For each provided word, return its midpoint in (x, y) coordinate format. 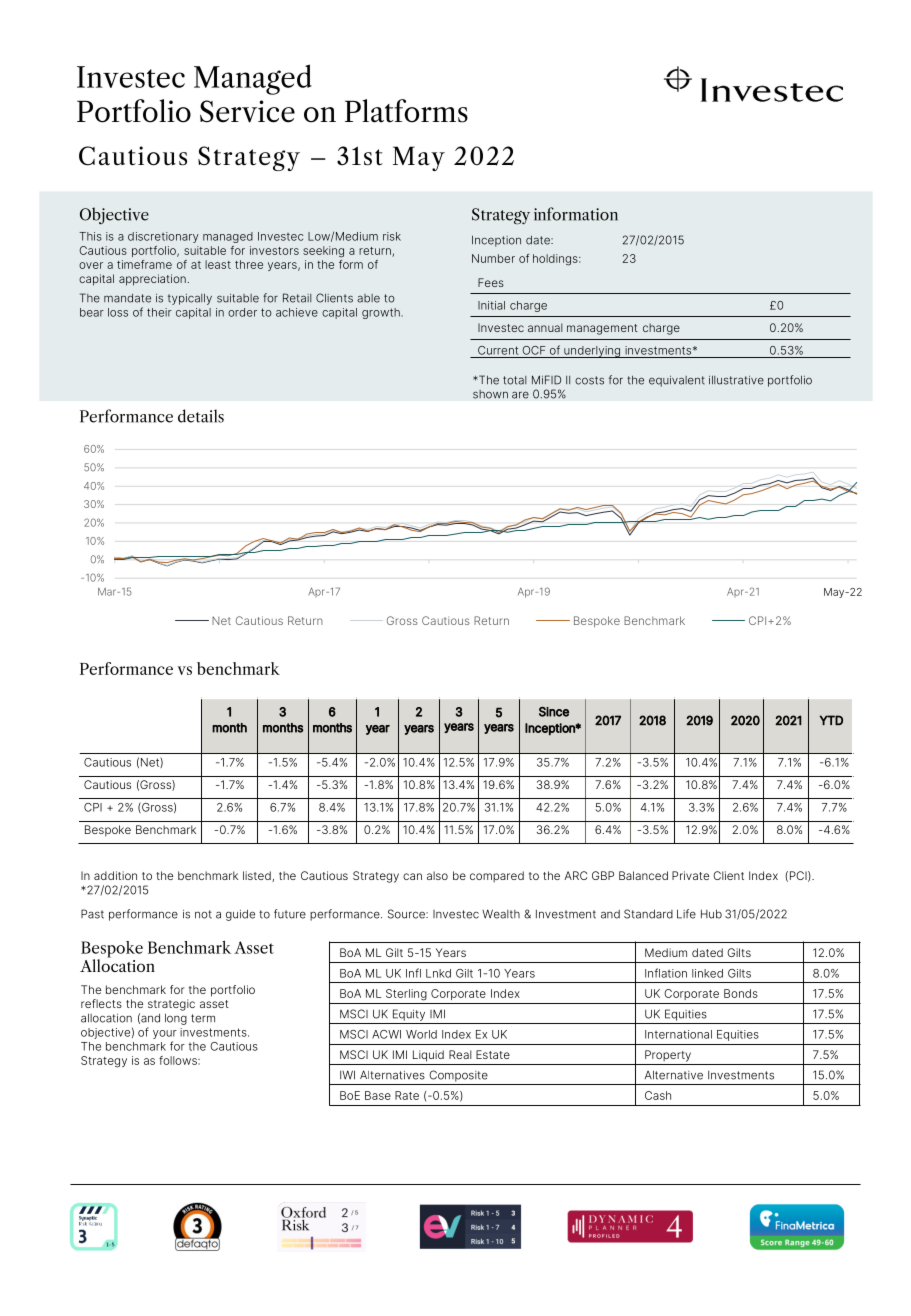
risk (392, 236)
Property (668, 1056)
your (165, 1034)
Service (247, 111)
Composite (458, 1076)
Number (493, 258)
